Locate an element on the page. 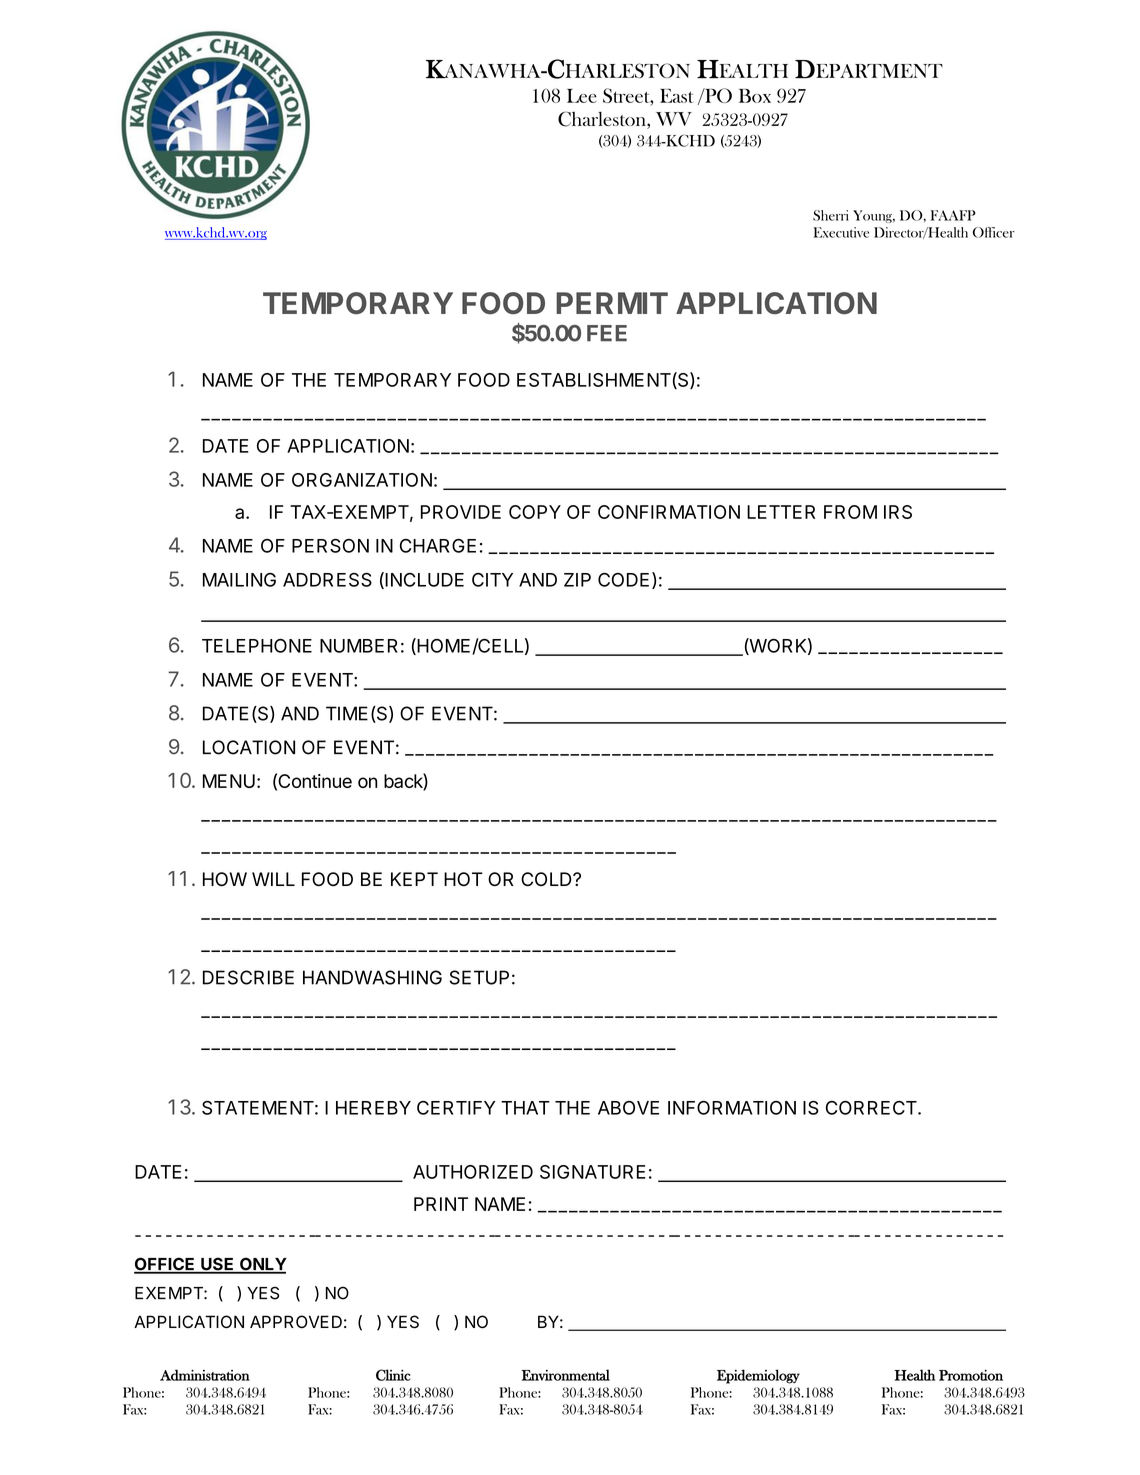 The image size is (1140, 1475). COLD is located at coordinates (547, 879).
